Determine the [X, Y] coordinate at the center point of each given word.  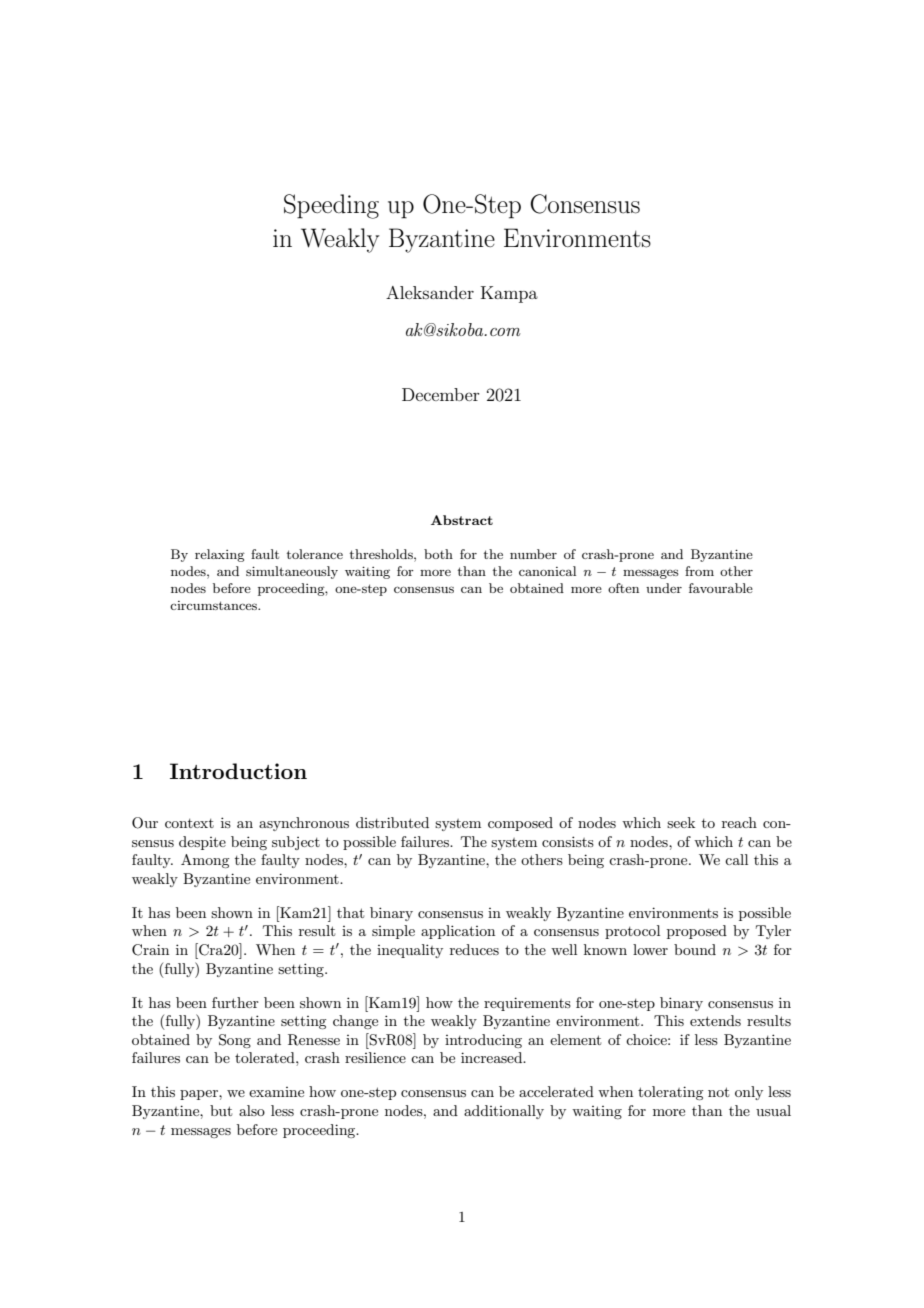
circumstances [214, 605]
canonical [547, 571]
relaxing [220, 555]
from [699, 571]
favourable [721, 588]
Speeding [331, 206]
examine [276, 1092]
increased [493, 1057]
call [736, 859]
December [441, 394]
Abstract [462, 520]
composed [520, 824]
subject [296, 843]
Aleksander [430, 292]
